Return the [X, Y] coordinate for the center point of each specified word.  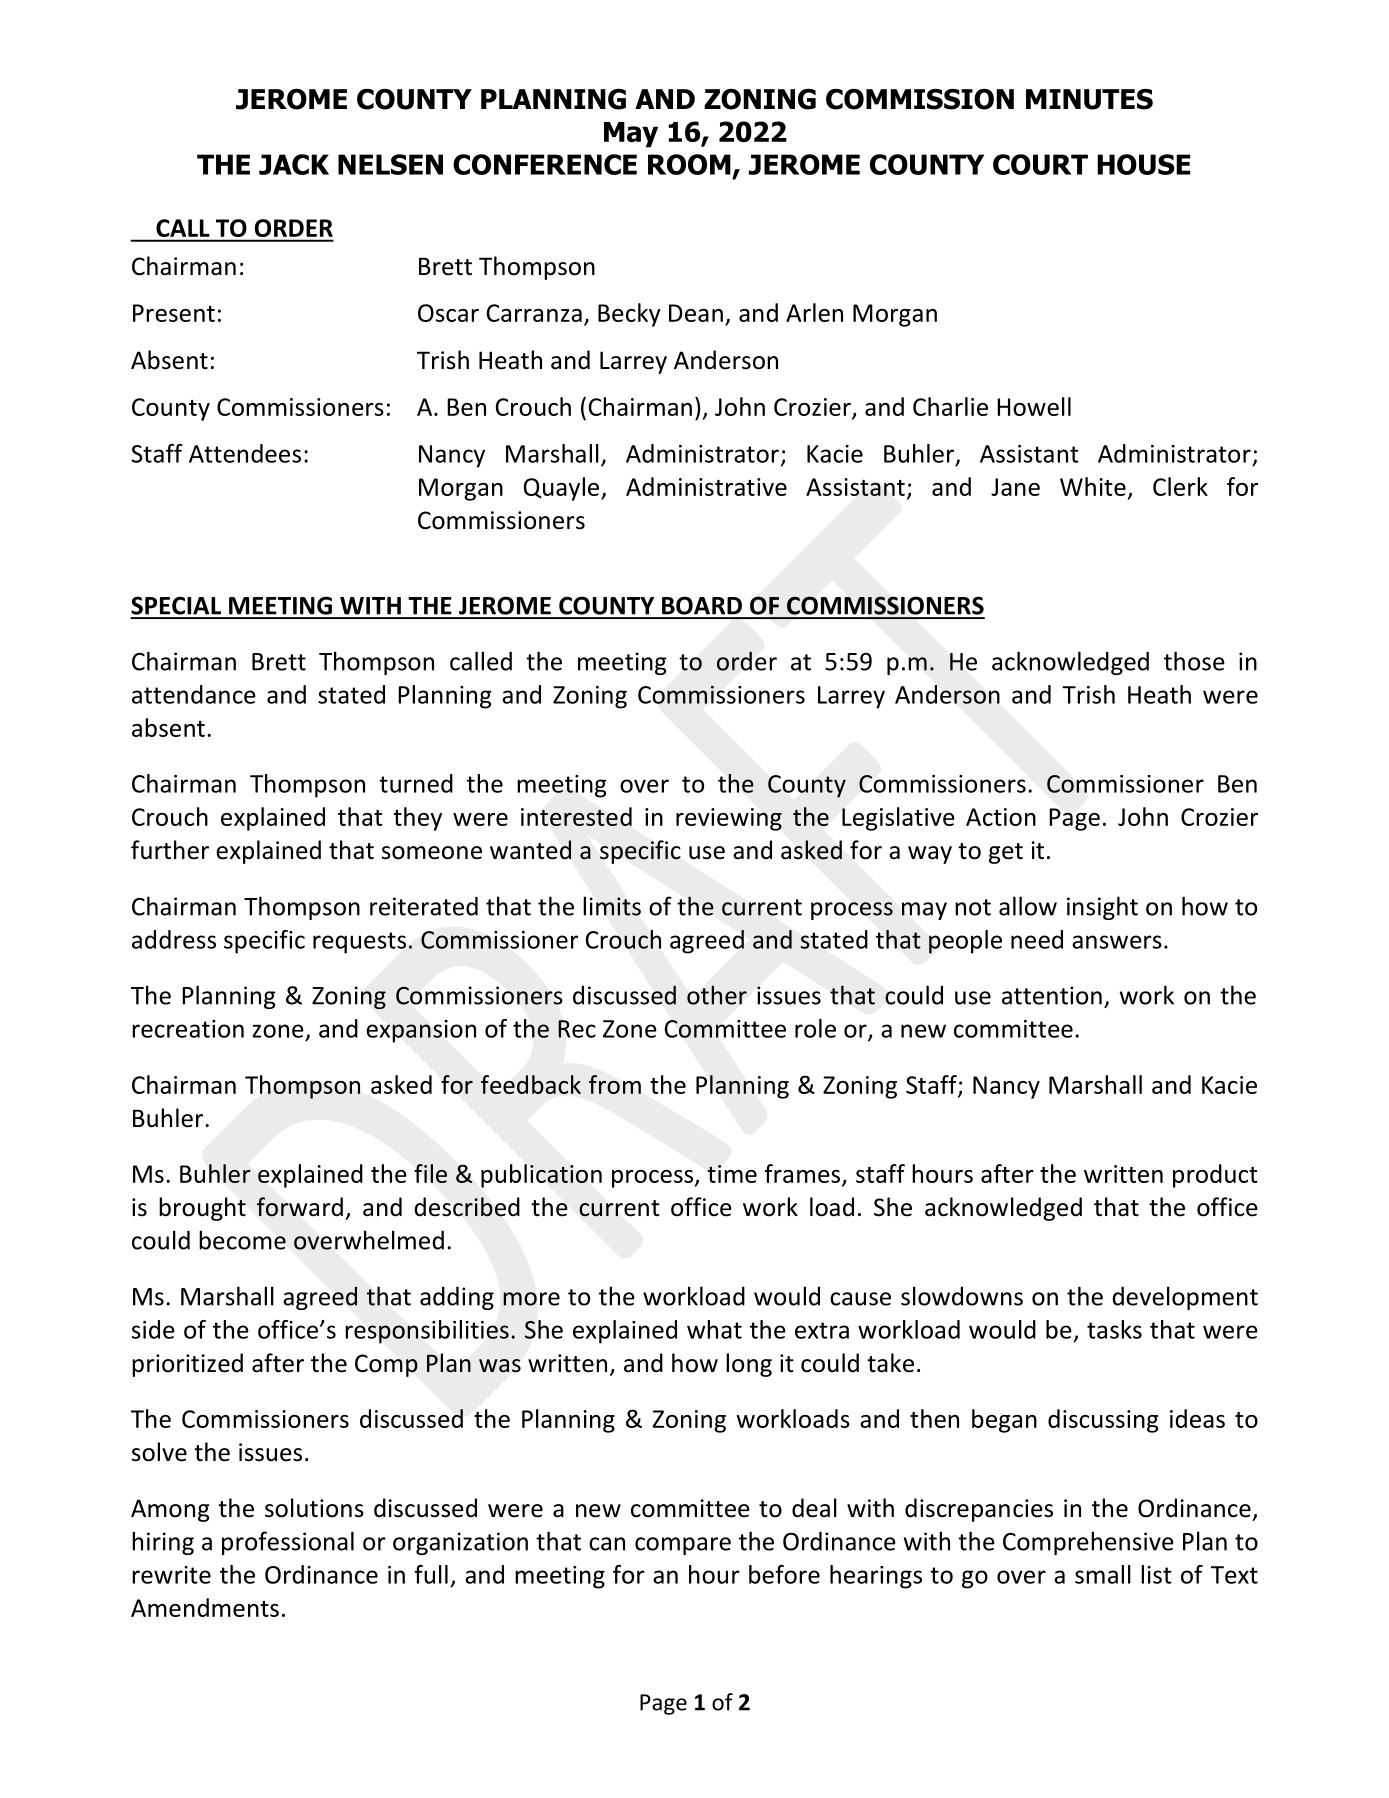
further [170, 850]
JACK [294, 164]
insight [1102, 908]
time [732, 1174]
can [607, 1544]
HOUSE [1143, 164]
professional [288, 1543]
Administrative [706, 486]
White [1093, 486]
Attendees [245, 453]
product [1215, 1176]
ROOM [689, 164]
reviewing [729, 819]
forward [300, 1207]
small [1103, 1574]
